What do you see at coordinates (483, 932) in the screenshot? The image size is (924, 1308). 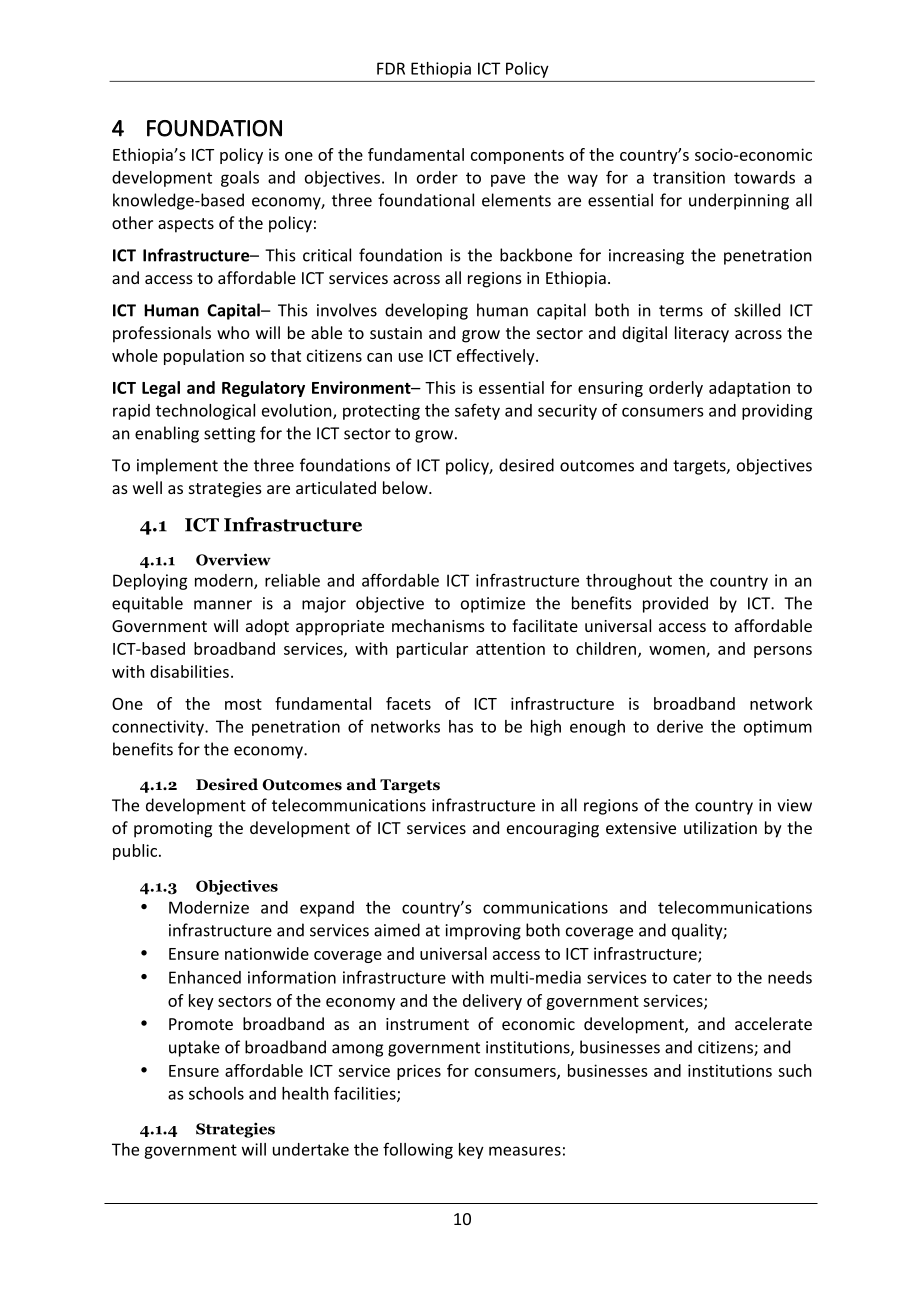 I see `improving` at bounding box center [483, 932].
